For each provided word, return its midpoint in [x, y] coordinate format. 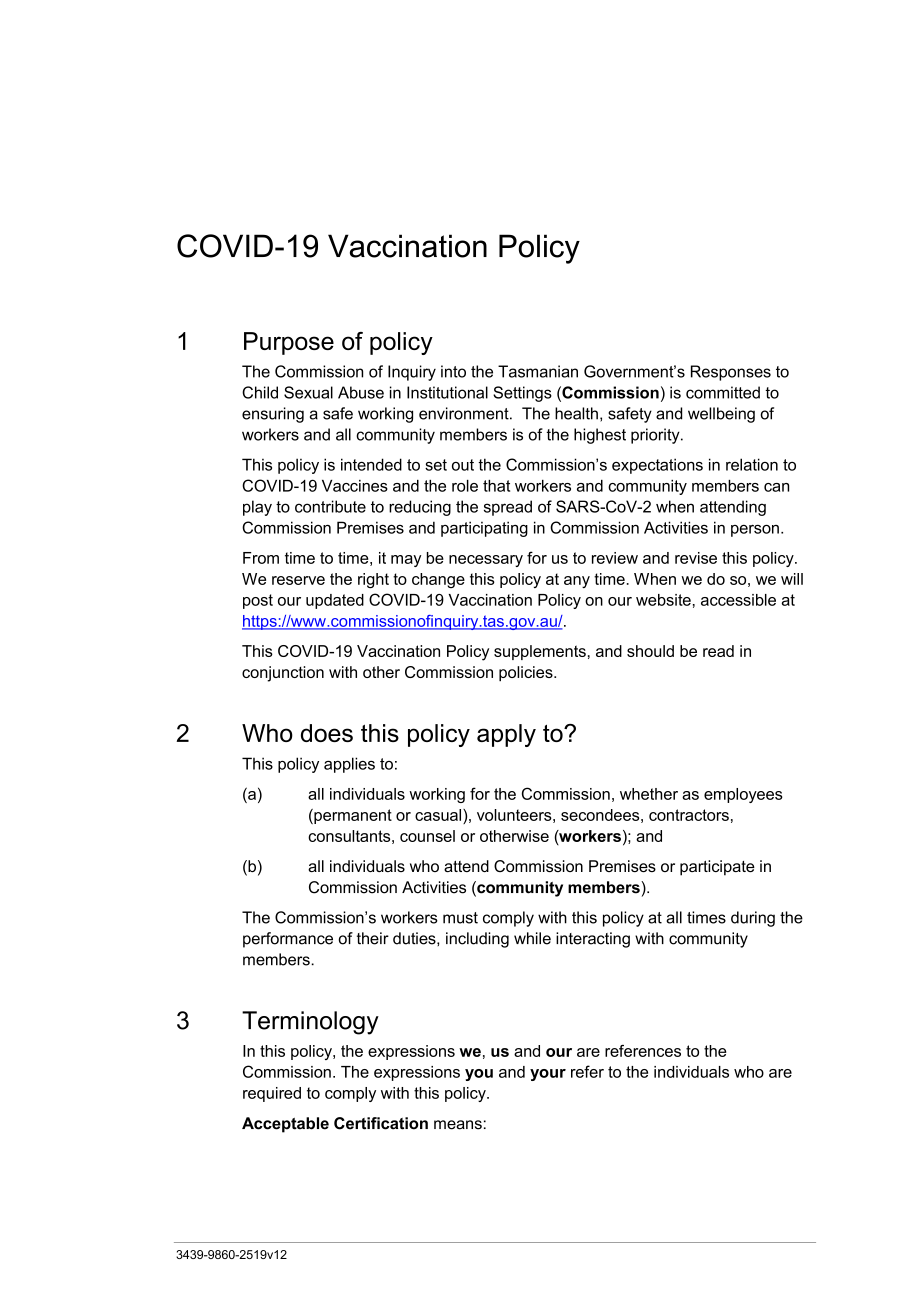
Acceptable [285, 1125]
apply [506, 735]
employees [743, 795]
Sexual [308, 392]
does [327, 733]
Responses [731, 373]
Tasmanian [538, 371]
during [753, 919]
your [548, 1075]
